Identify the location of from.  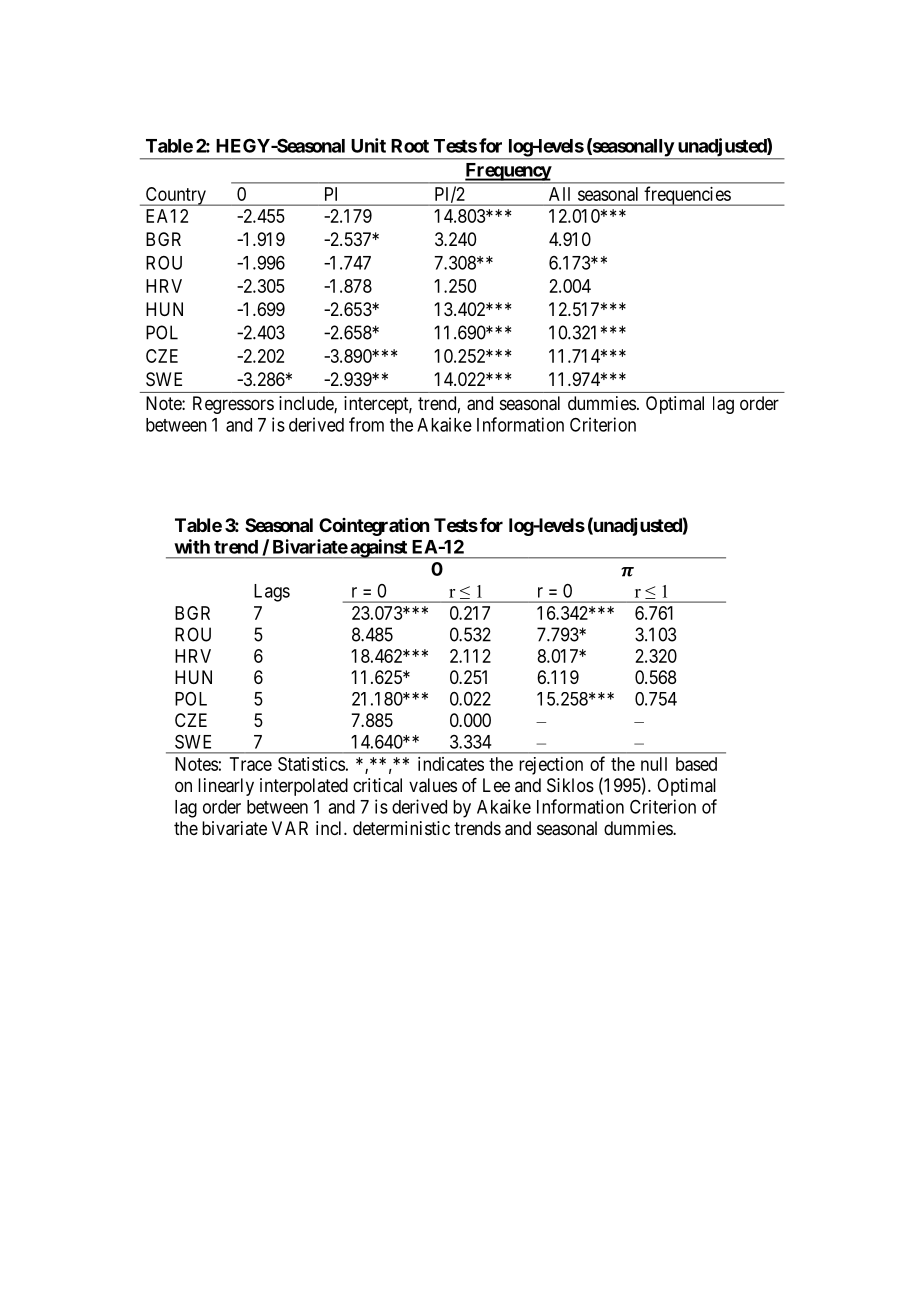
(366, 424).
